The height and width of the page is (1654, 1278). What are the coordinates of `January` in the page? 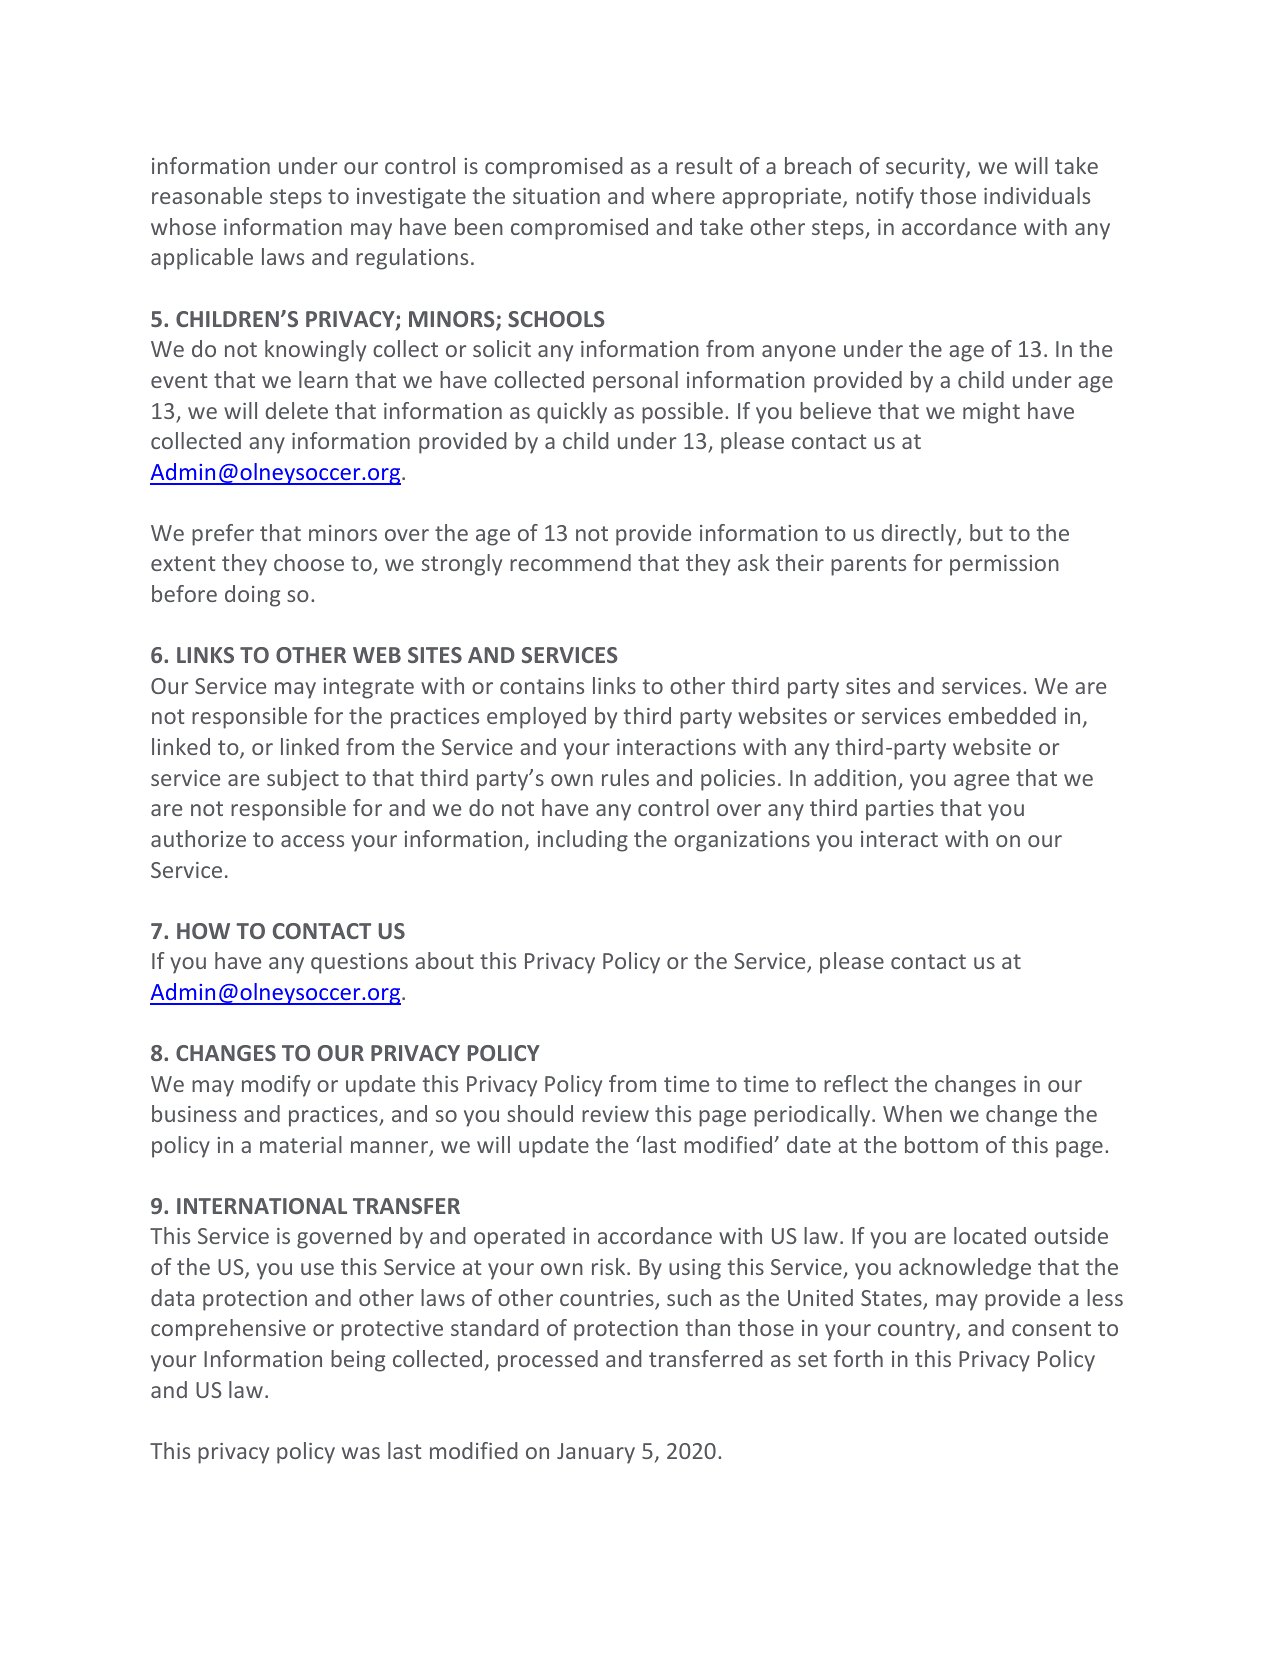 It's located at (596, 1453).
